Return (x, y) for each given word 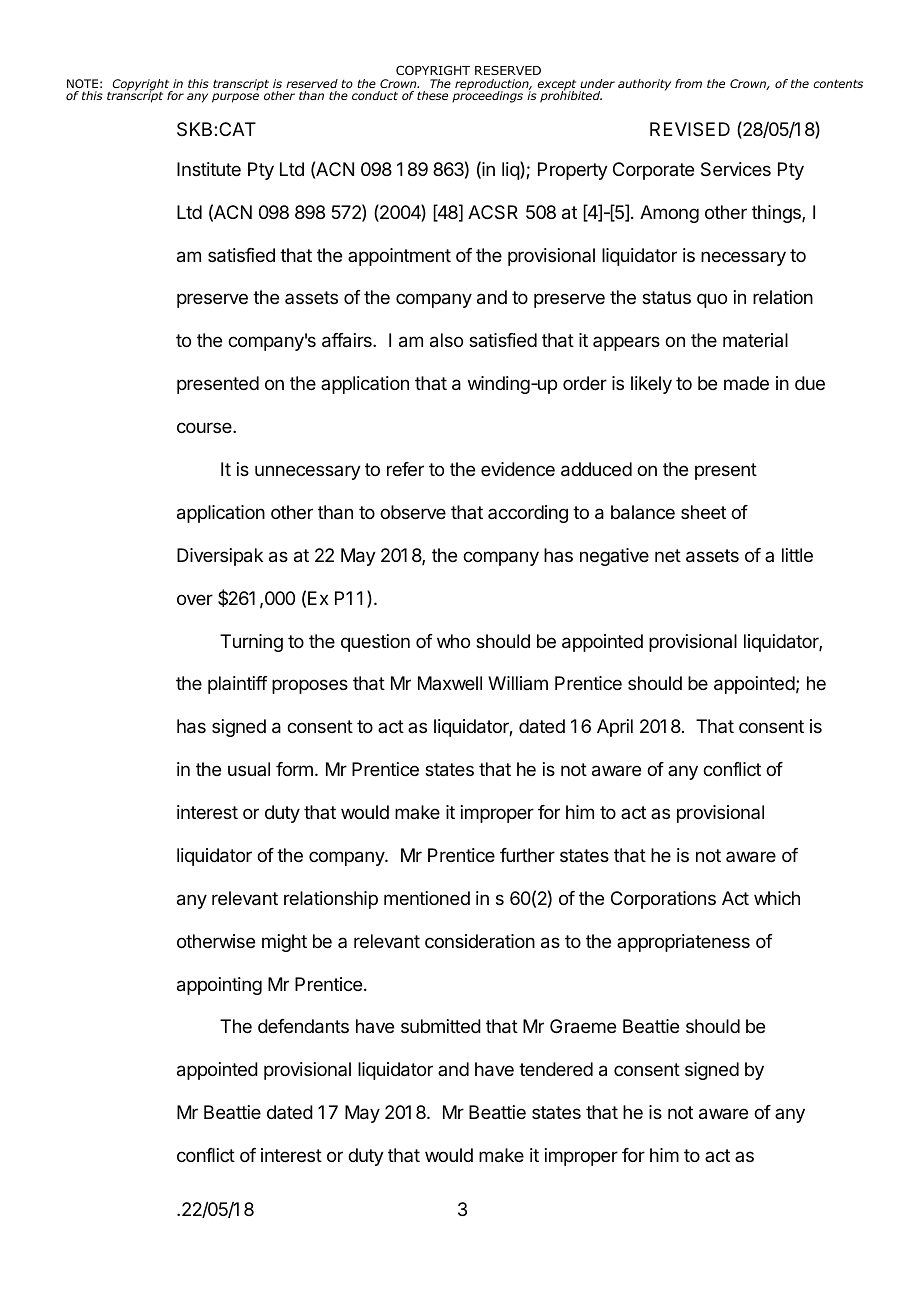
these (432, 95)
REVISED (690, 129)
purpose (235, 98)
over (195, 599)
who (453, 641)
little (797, 555)
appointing (219, 986)
